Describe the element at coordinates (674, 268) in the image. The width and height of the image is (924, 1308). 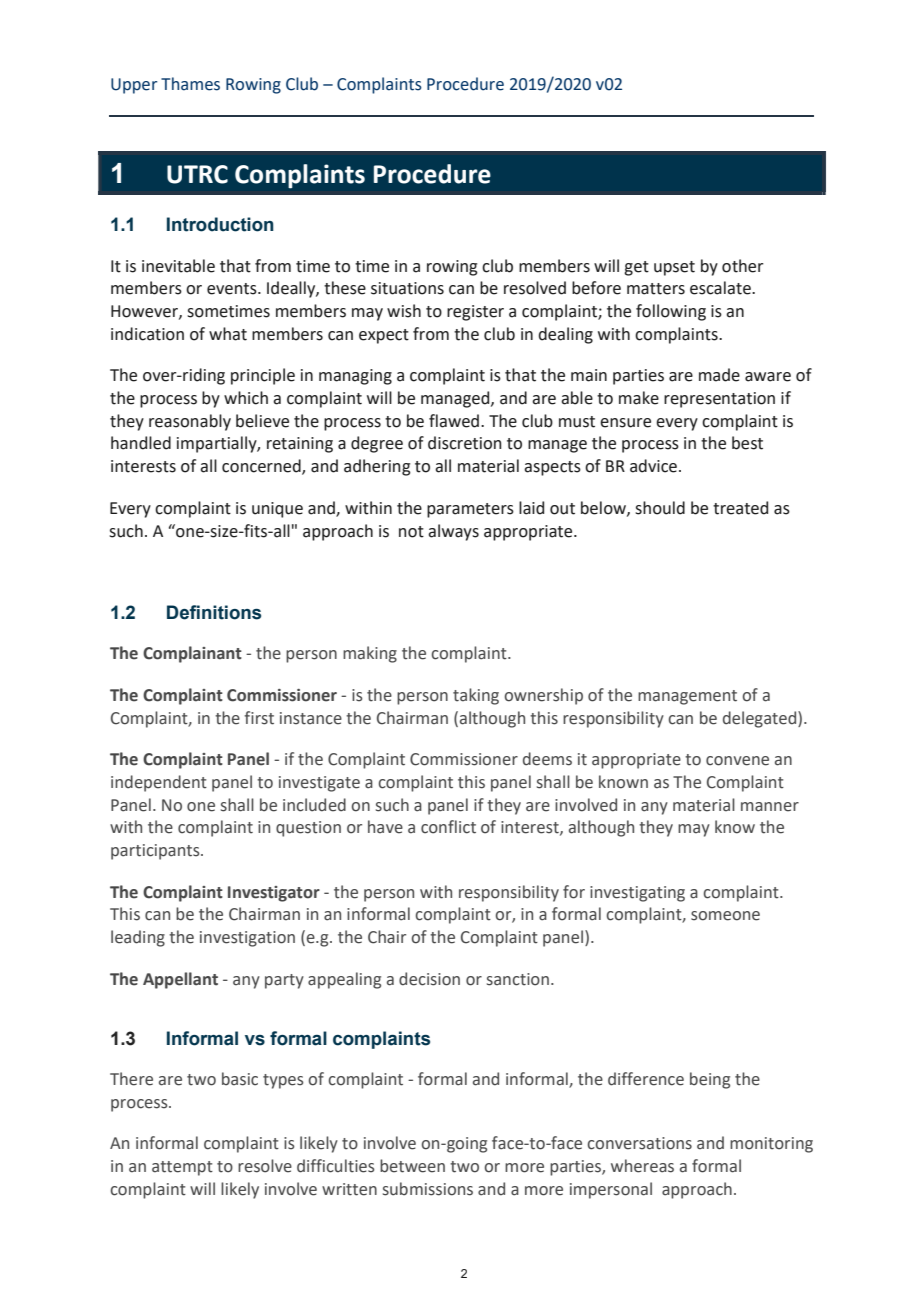
I see `upset` at that location.
